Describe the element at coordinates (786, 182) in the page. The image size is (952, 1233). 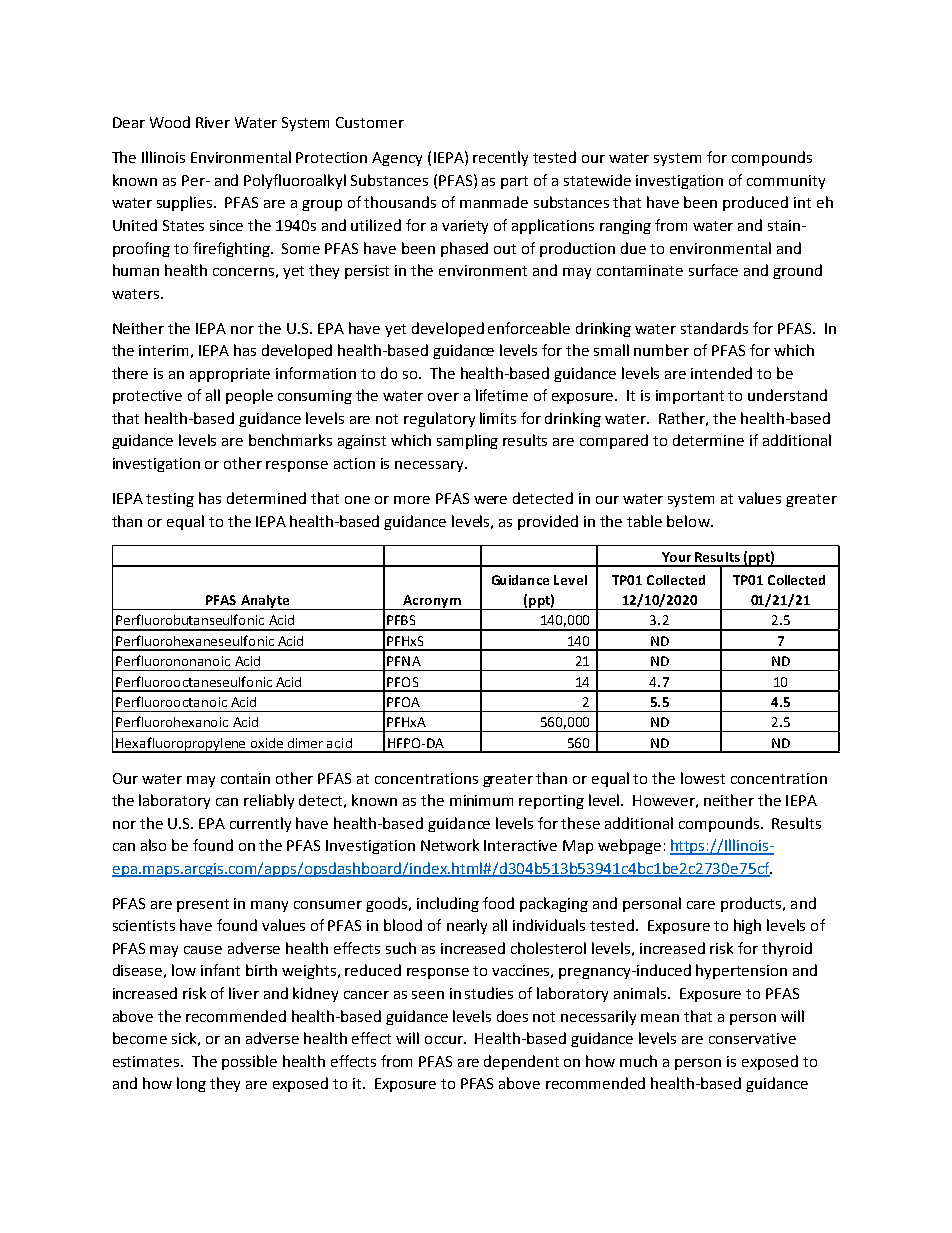
I see `community` at that location.
